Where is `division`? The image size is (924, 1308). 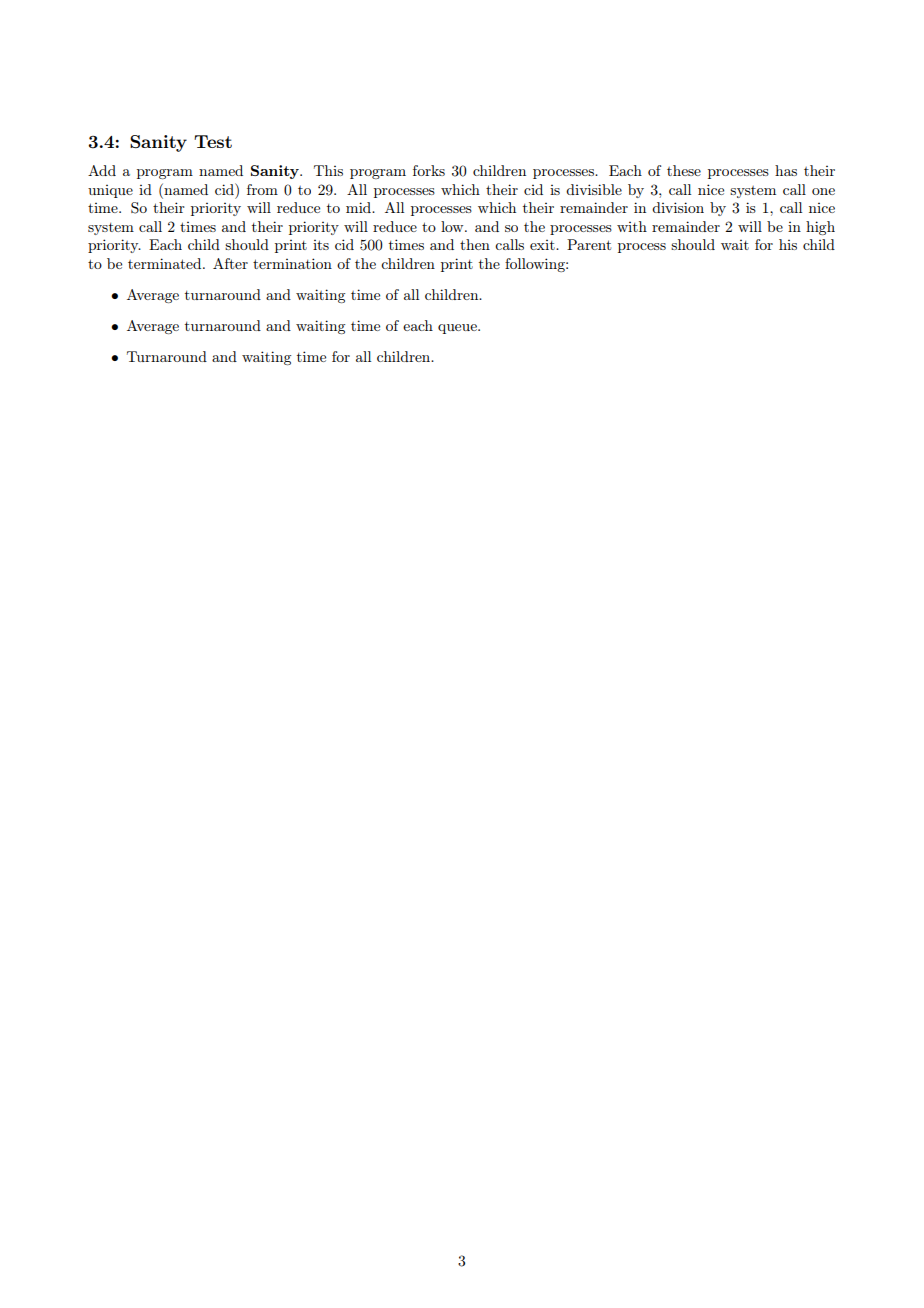 division is located at coordinates (678, 207).
